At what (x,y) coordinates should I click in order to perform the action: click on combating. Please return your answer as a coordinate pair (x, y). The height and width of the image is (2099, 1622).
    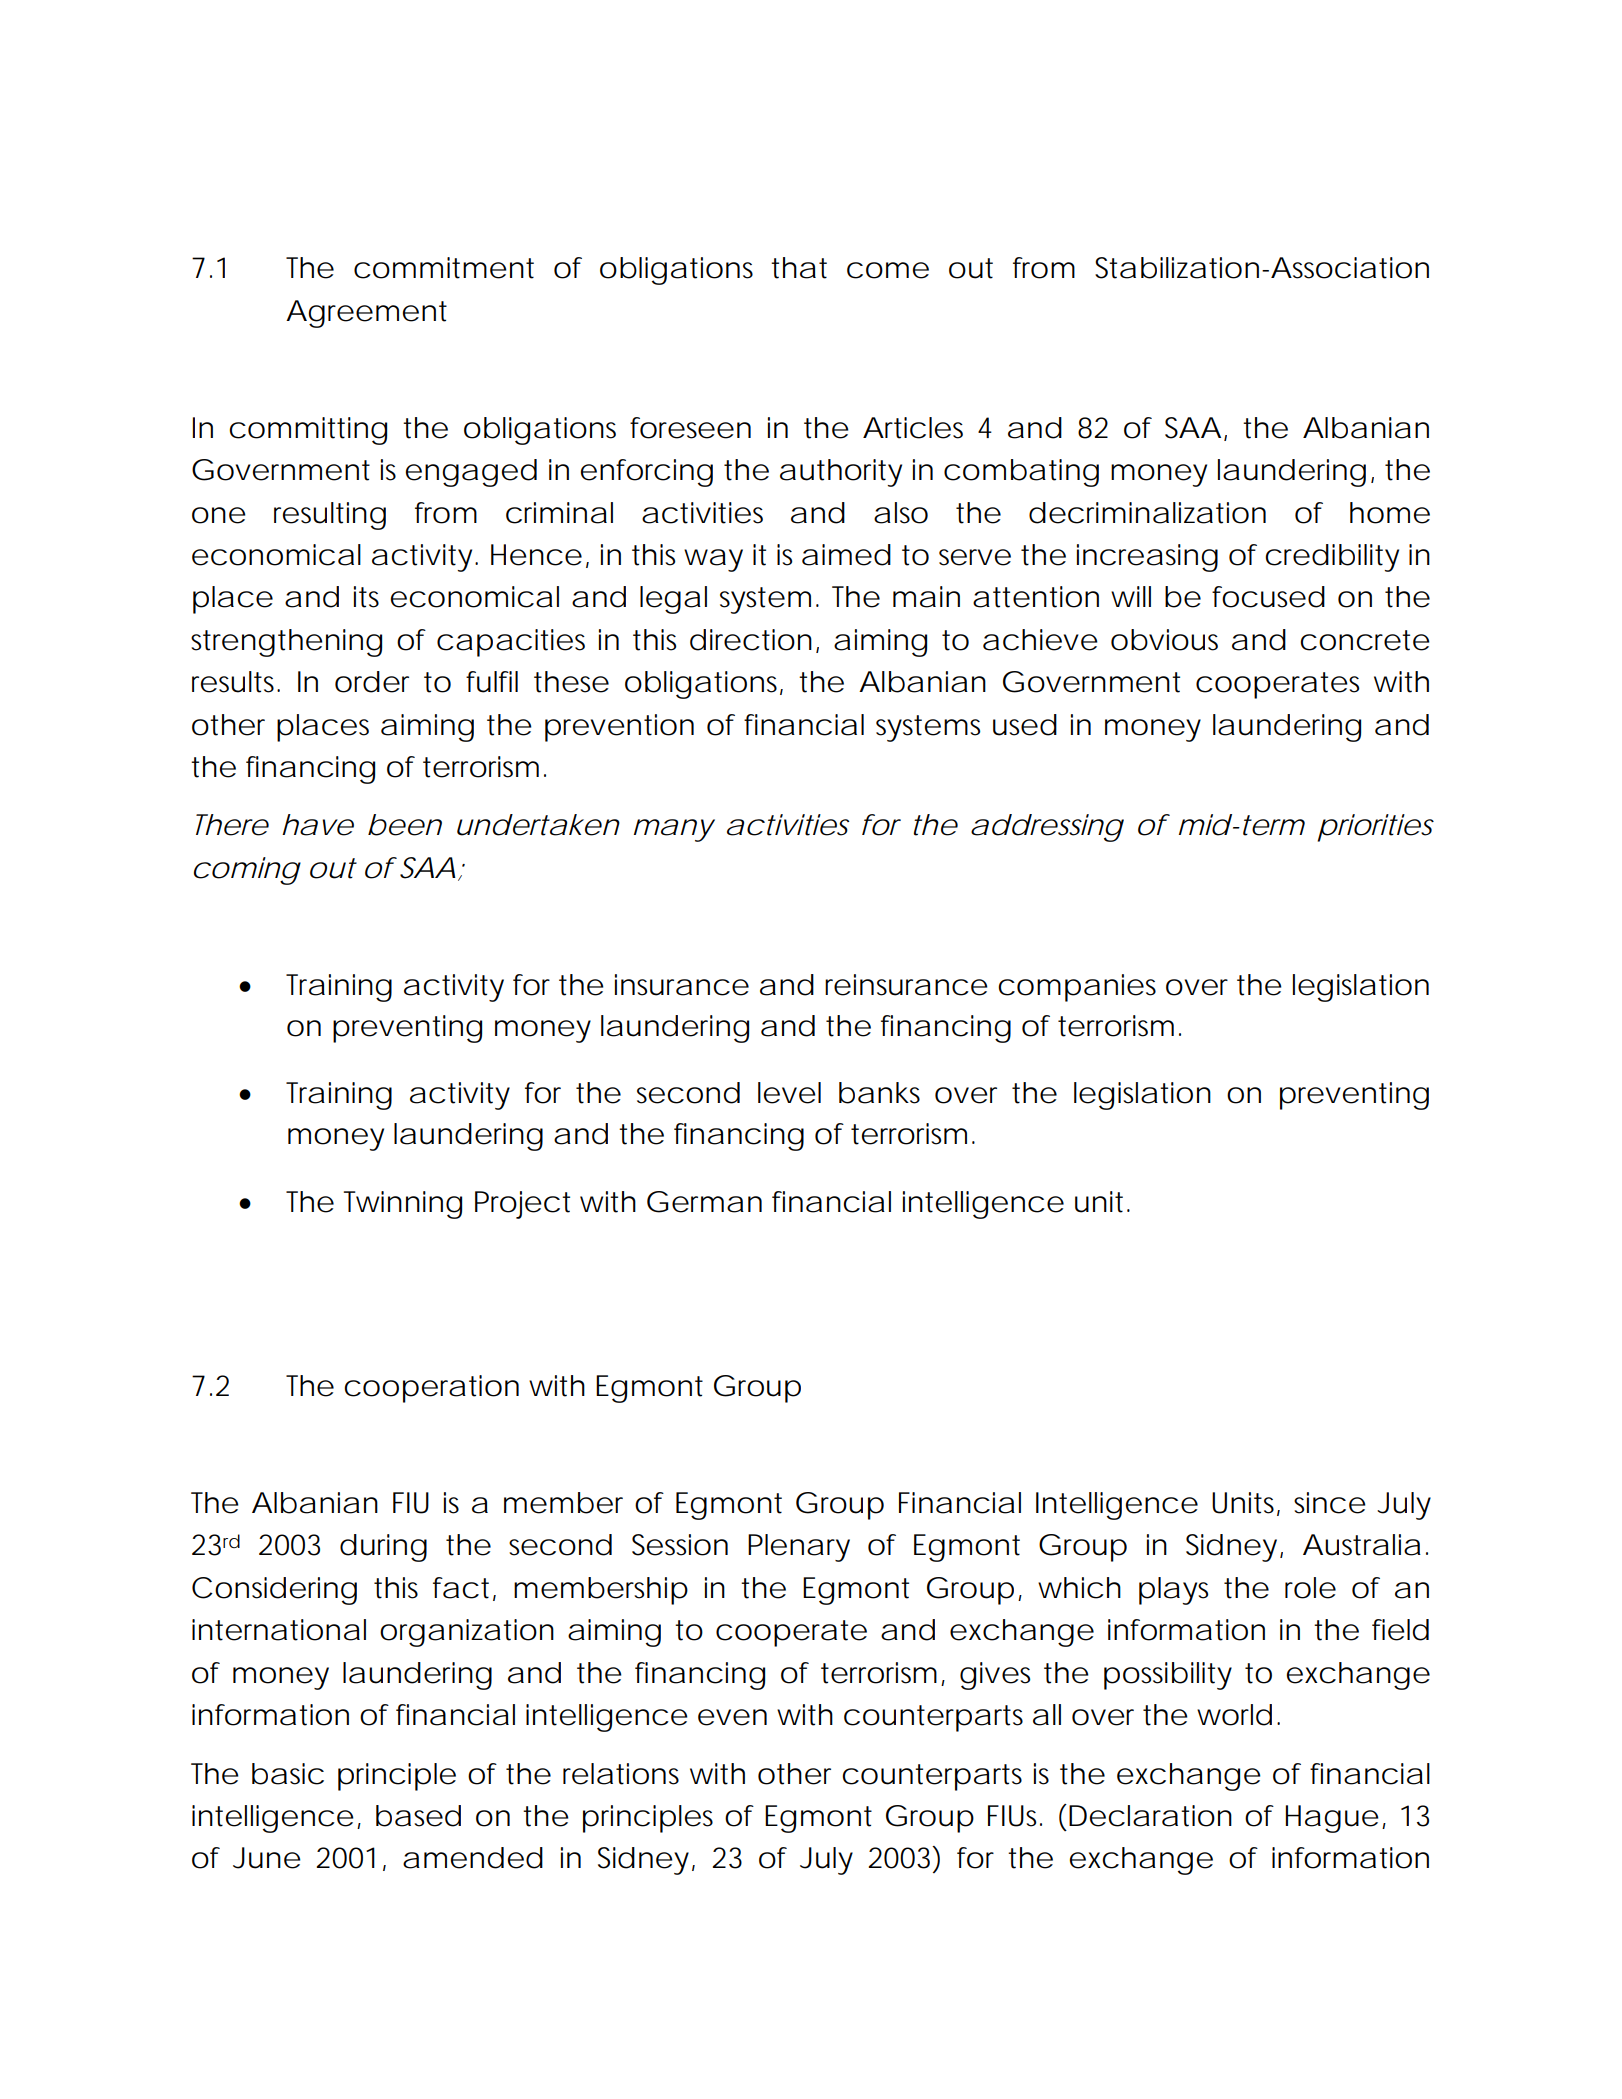
    Looking at the image, I should click on (1021, 473).
